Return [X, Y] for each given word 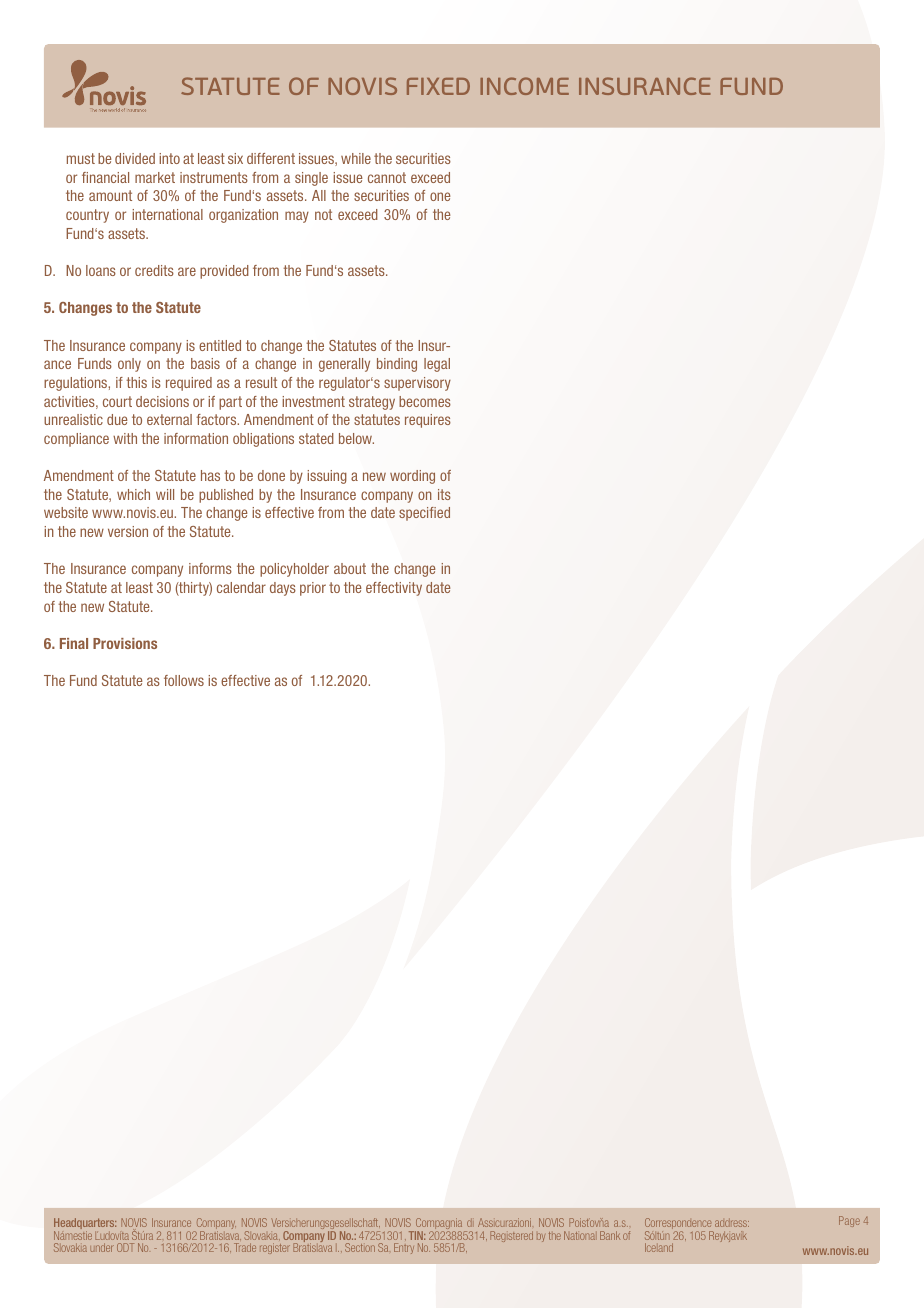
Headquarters [85, 1225]
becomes [425, 401]
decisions [162, 401]
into [169, 158]
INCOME [524, 86]
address [732, 1223]
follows [184, 680]
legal [437, 365]
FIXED [438, 86]
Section [360, 1247]
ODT [125, 1247]
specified [424, 514]
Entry [404, 1248]
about [350, 568]
